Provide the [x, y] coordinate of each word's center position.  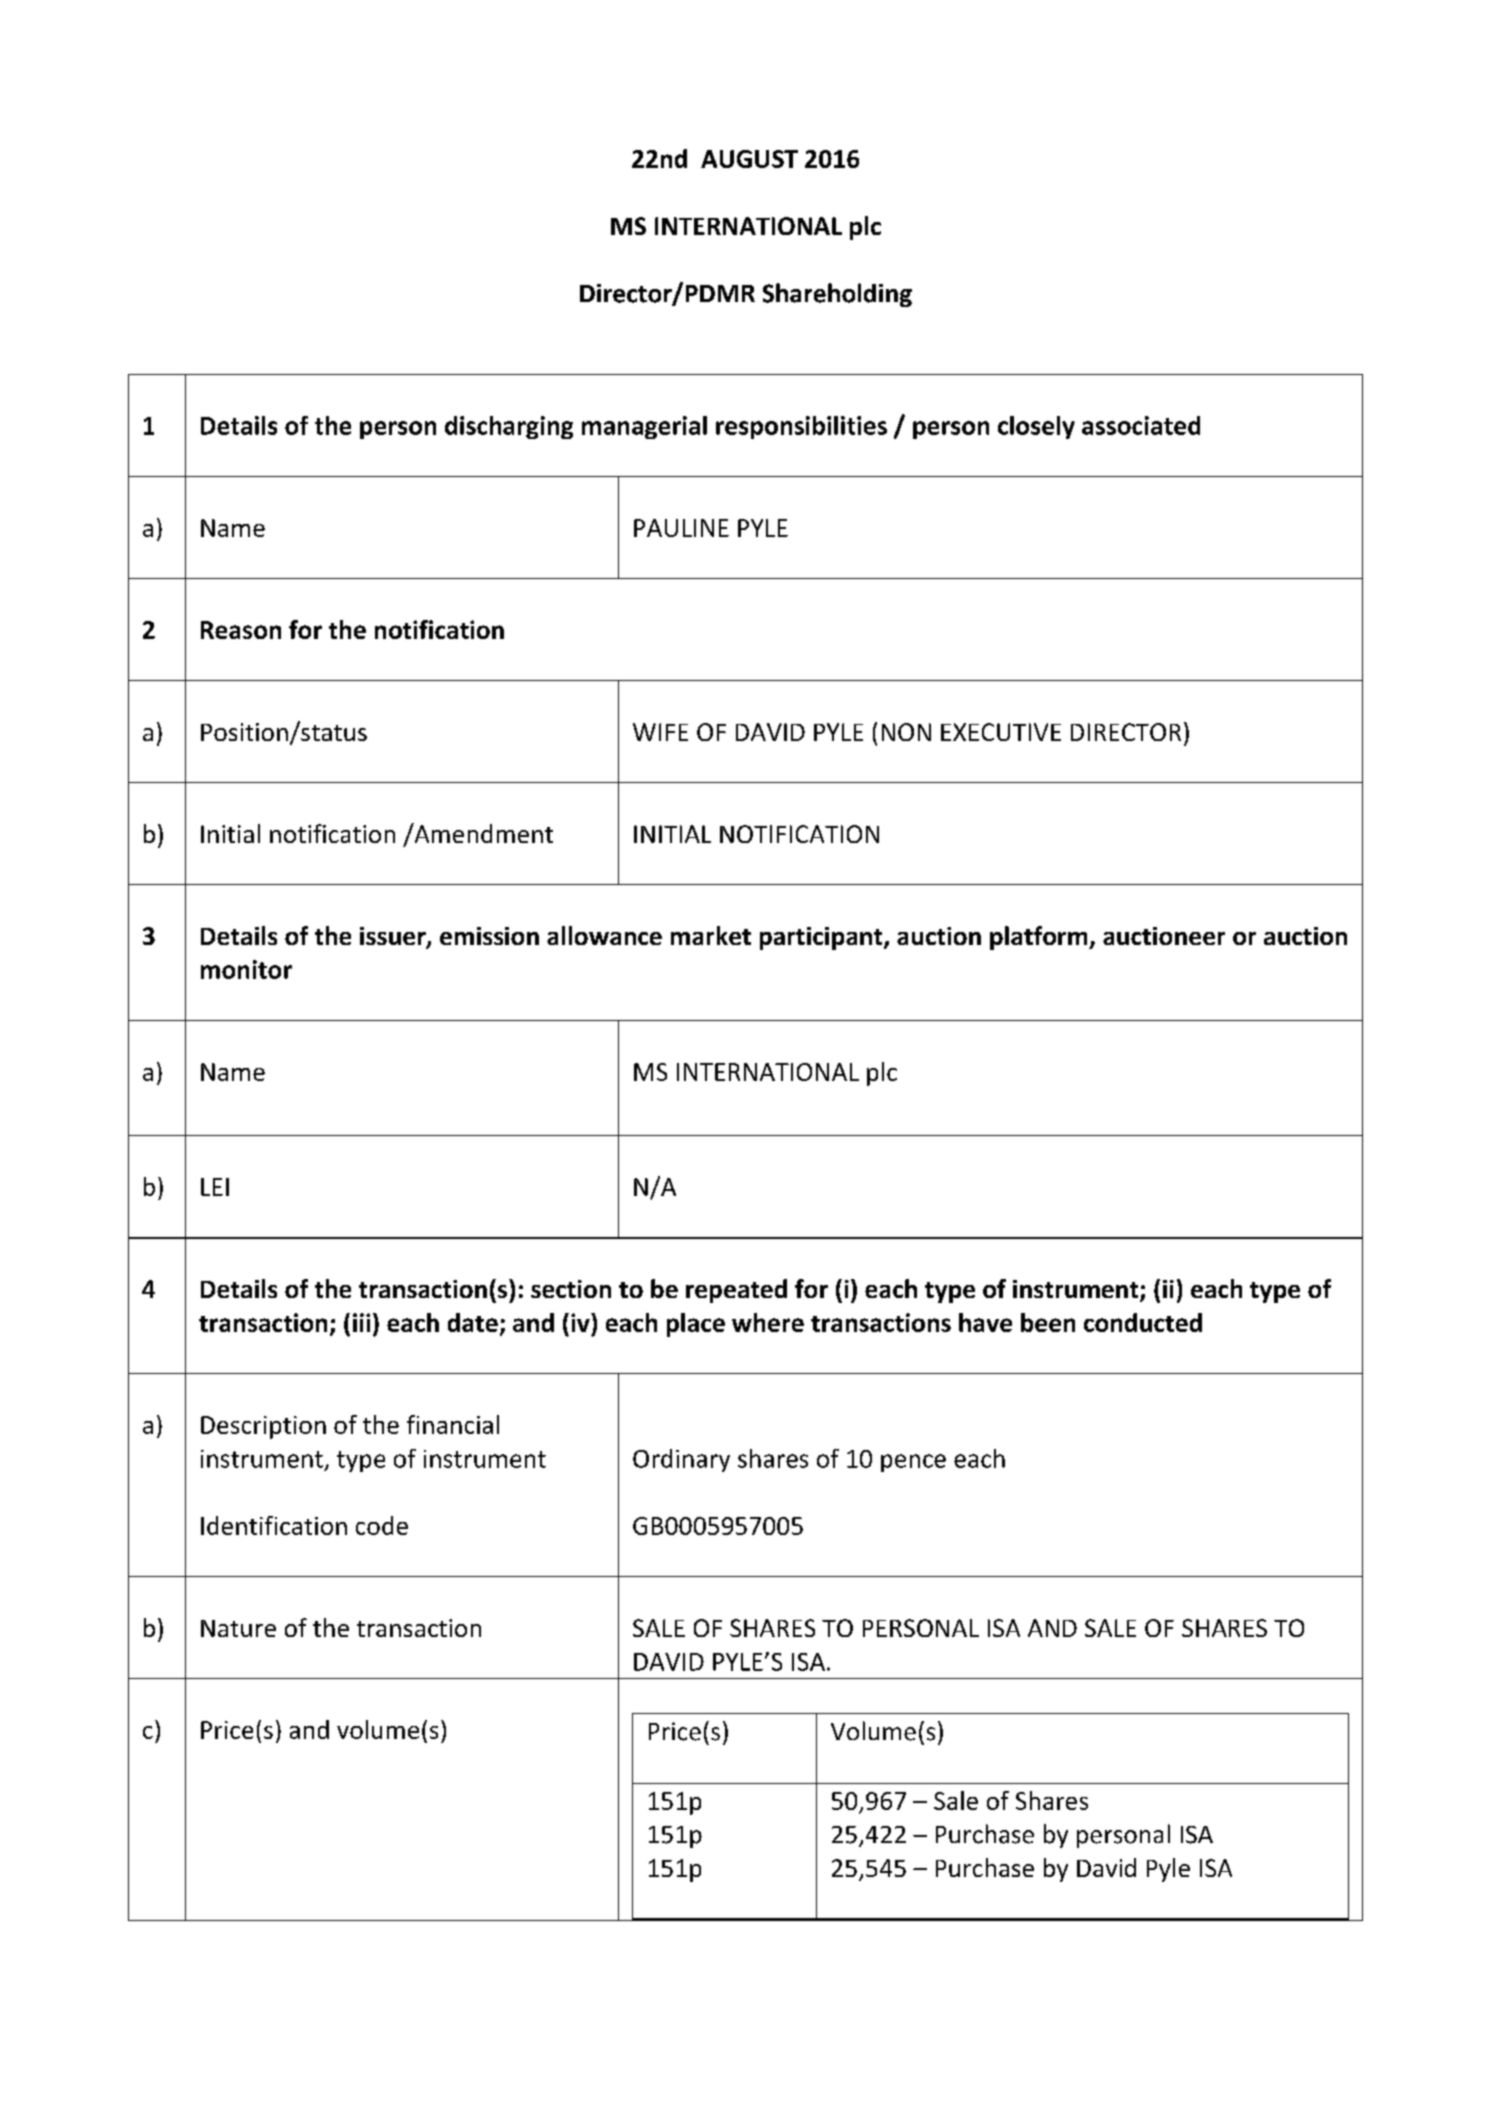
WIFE [660, 732]
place [696, 1325]
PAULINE [681, 528]
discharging [509, 427]
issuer [394, 937]
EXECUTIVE [1001, 732]
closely [1036, 427]
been [1048, 1322]
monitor [246, 969]
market [711, 935]
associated [1141, 425]
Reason [241, 630]
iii [361, 1322]
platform [1040, 938]
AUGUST [749, 159]
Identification [274, 1525]
